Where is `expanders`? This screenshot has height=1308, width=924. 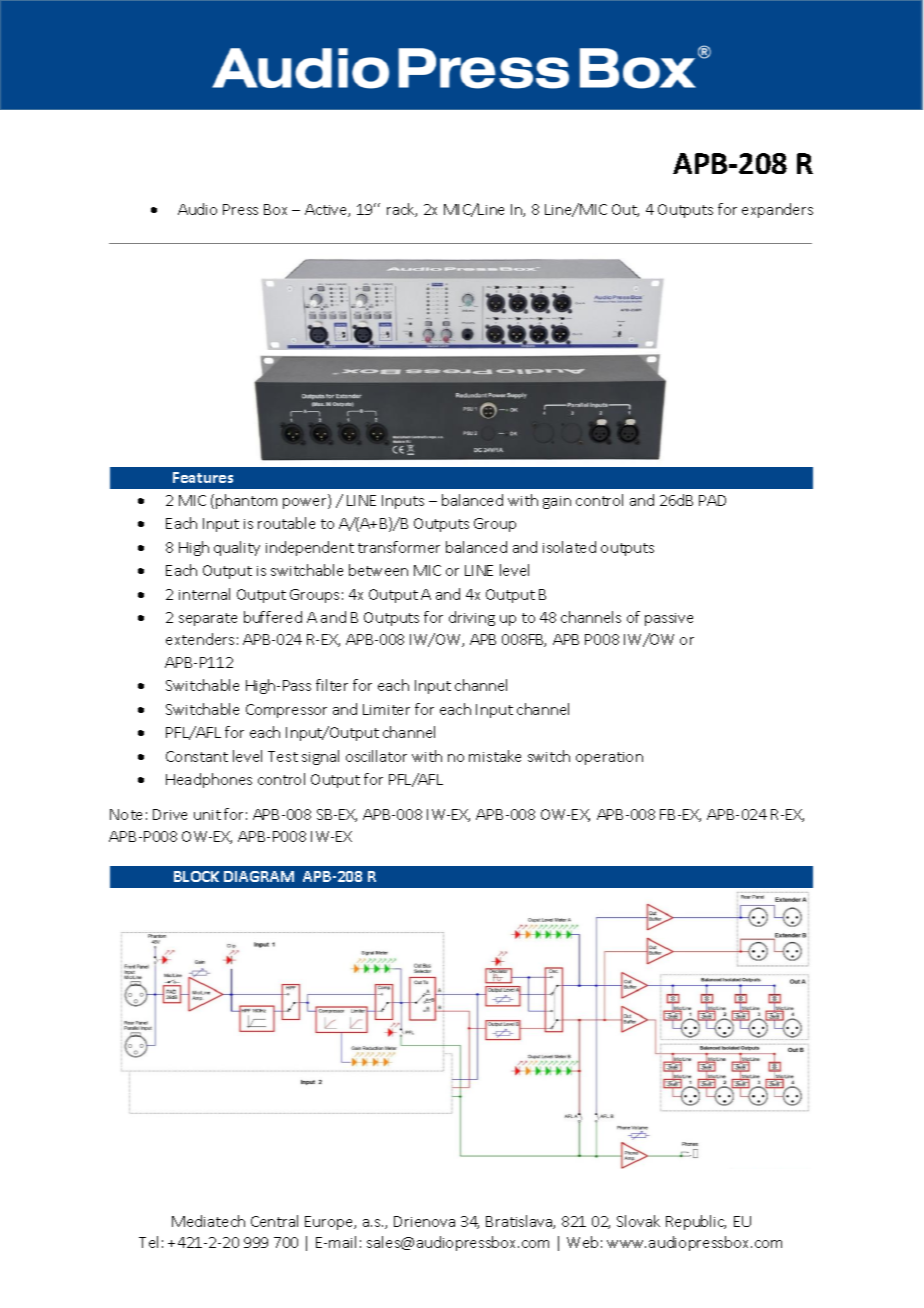 expanders is located at coordinates (777, 210).
